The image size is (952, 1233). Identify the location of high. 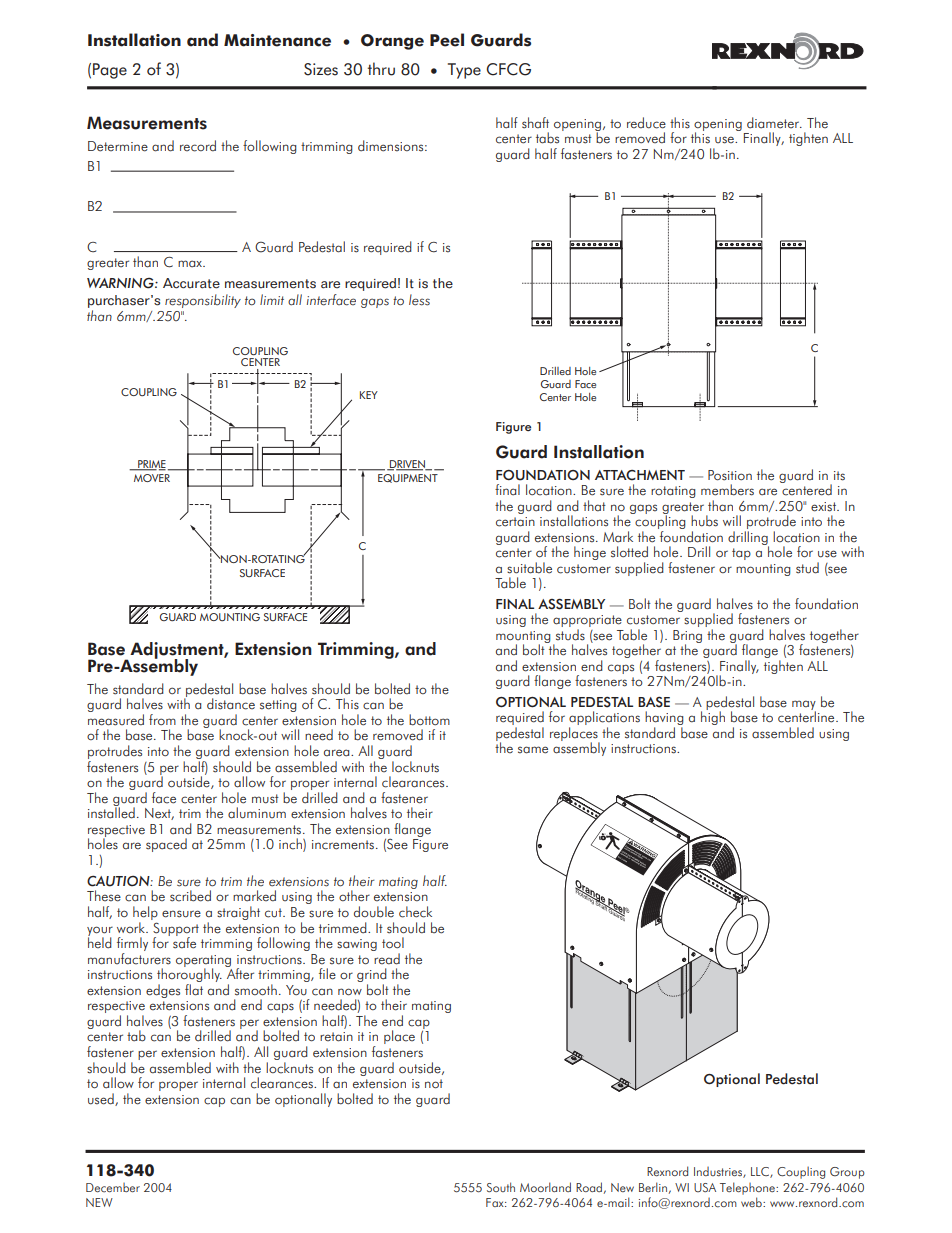
(713, 717).
